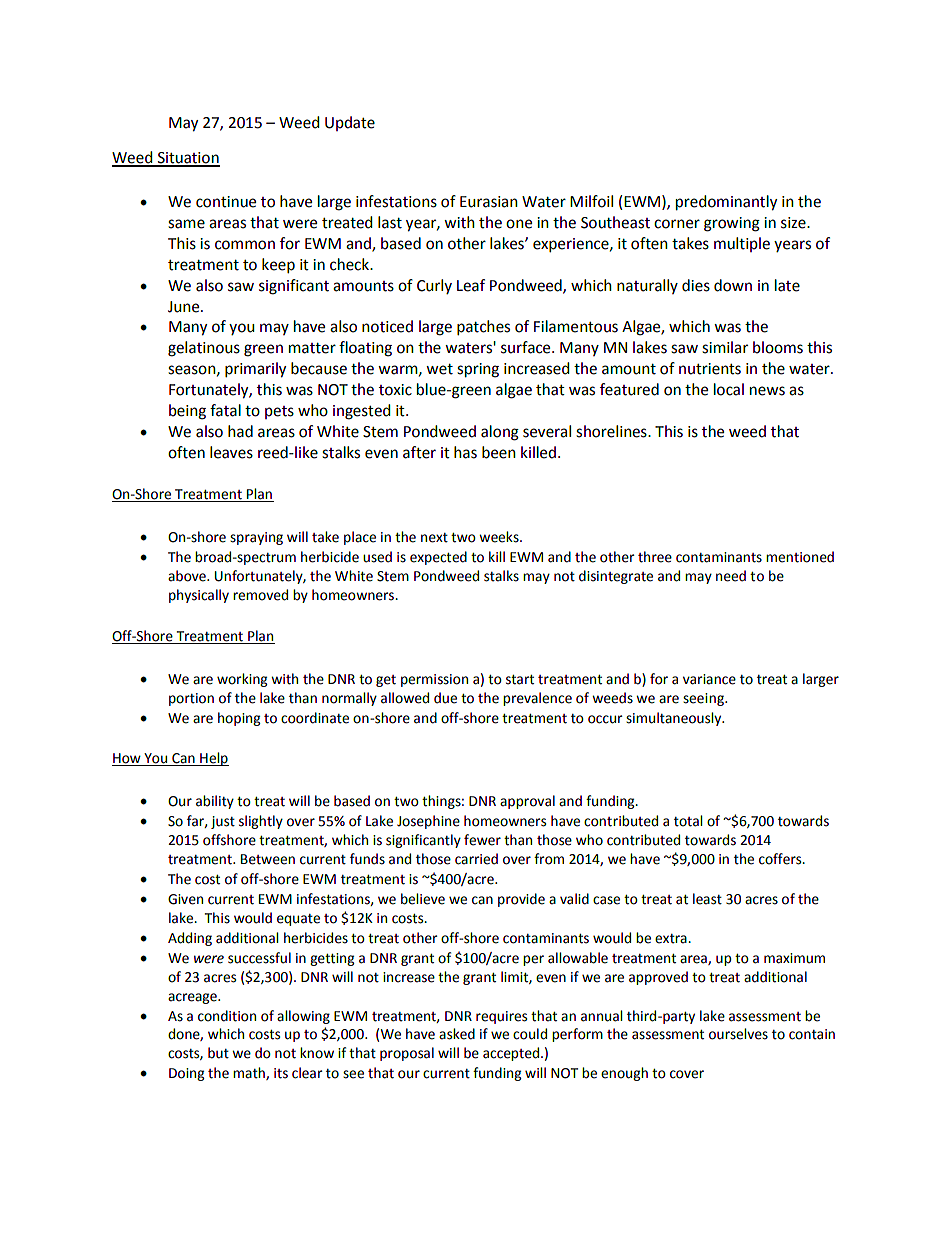  What do you see at coordinates (227, 1016) in the page?
I see `condition` at bounding box center [227, 1016].
